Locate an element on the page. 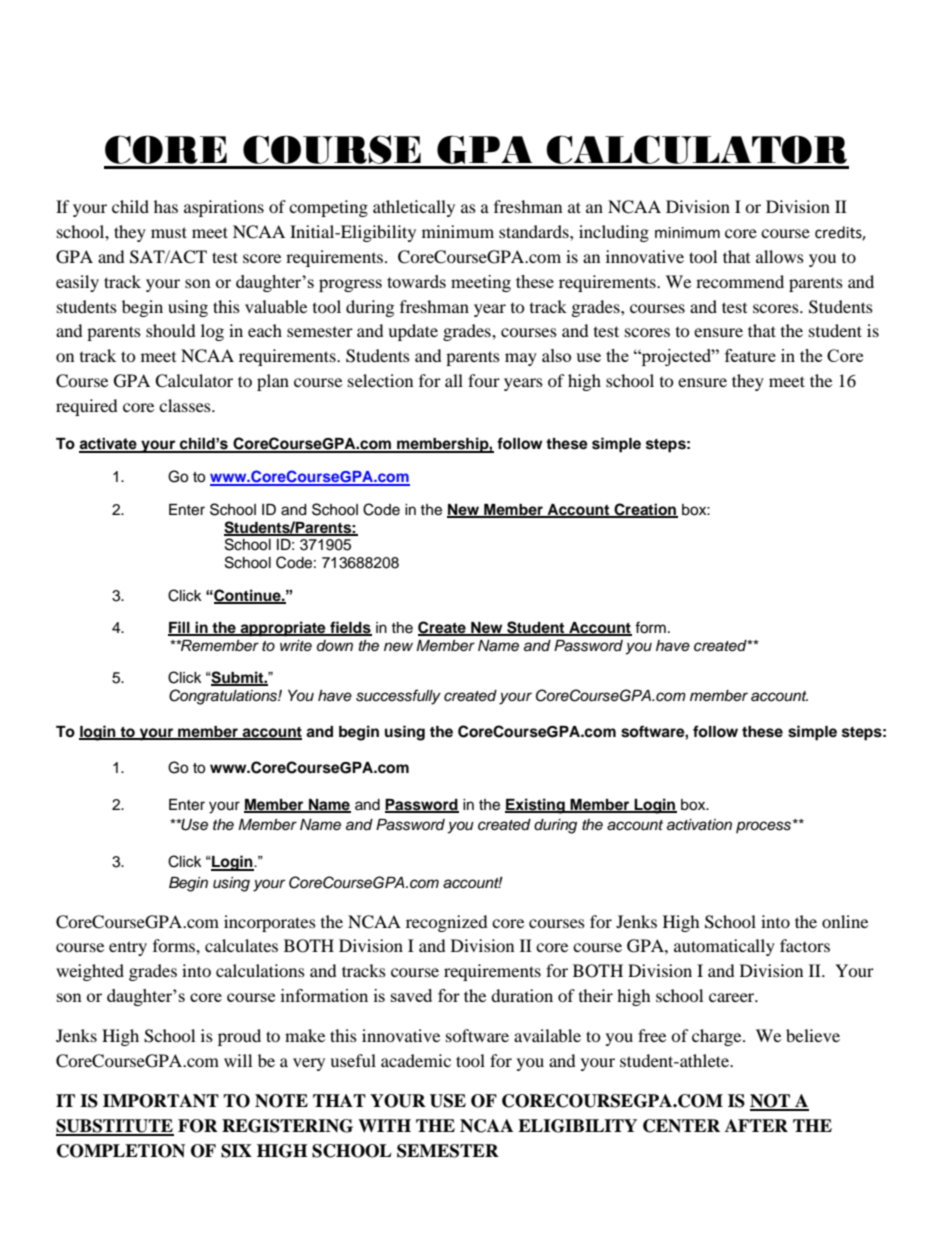  allows is located at coordinates (780, 256).
